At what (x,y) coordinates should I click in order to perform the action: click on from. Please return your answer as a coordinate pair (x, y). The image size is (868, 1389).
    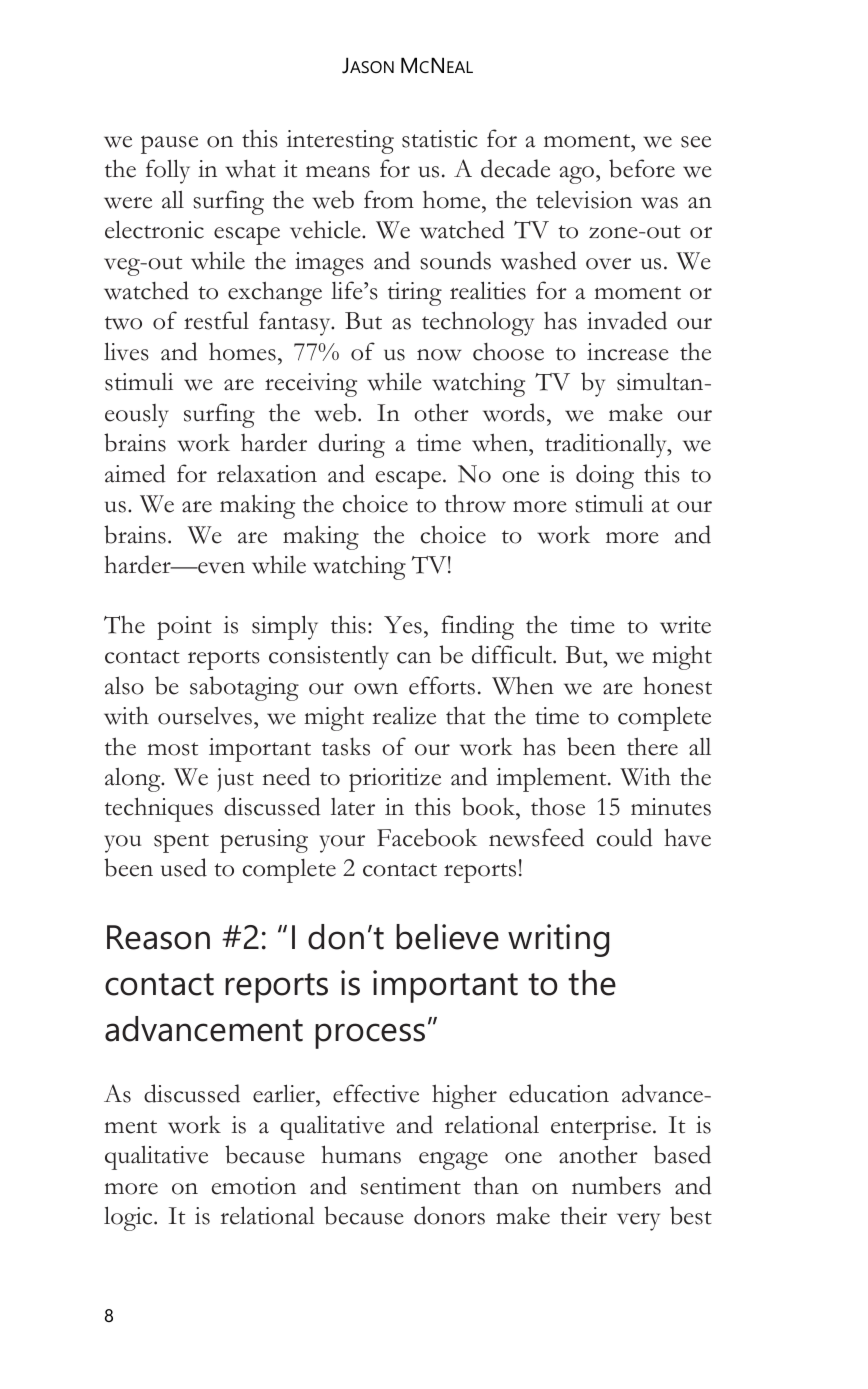
    Looking at the image, I should click on (389, 199).
